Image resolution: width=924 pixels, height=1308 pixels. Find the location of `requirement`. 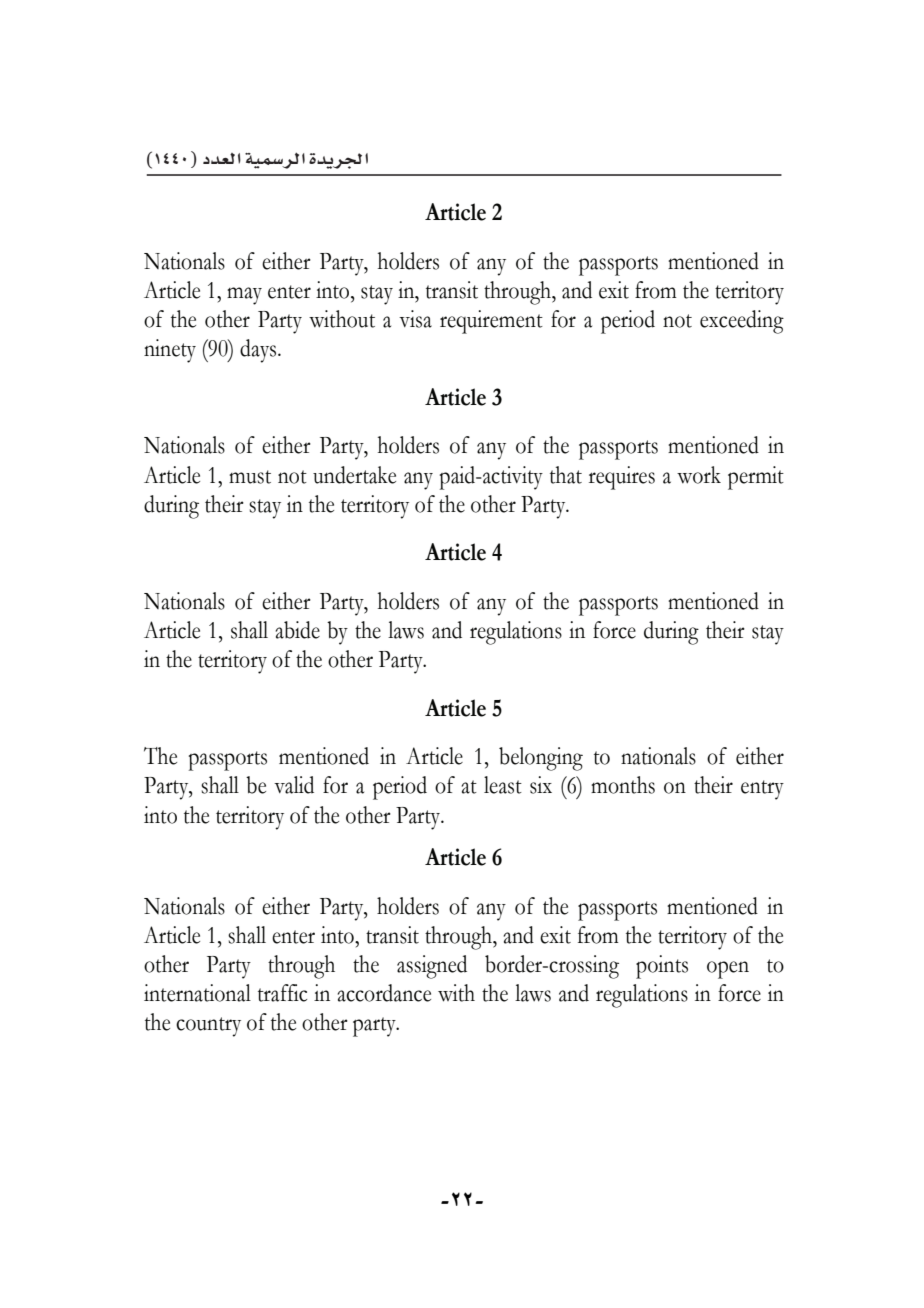

requirement is located at coordinates (491, 322).
